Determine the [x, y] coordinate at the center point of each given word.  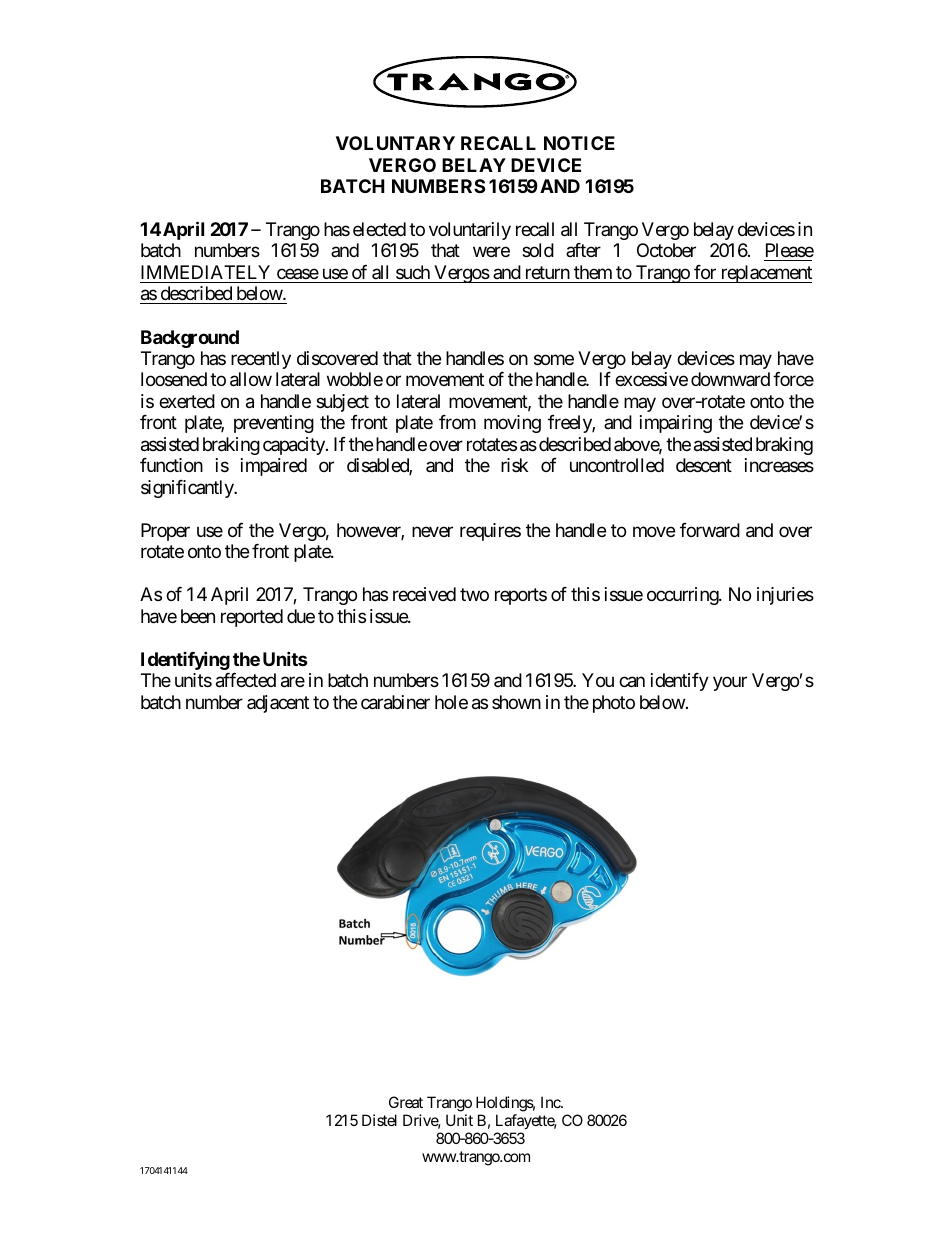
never [432, 531]
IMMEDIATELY [205, 272]
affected [246, 680]
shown [516, 702]
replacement [765, 274]
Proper [165, 532]
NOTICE [579, 143]
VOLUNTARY [395, 143]
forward [710, 530]
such [413, 272]
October [666, 250]
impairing [676, 424]
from [457, 422]
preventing [274, 424]
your [730, 684]
